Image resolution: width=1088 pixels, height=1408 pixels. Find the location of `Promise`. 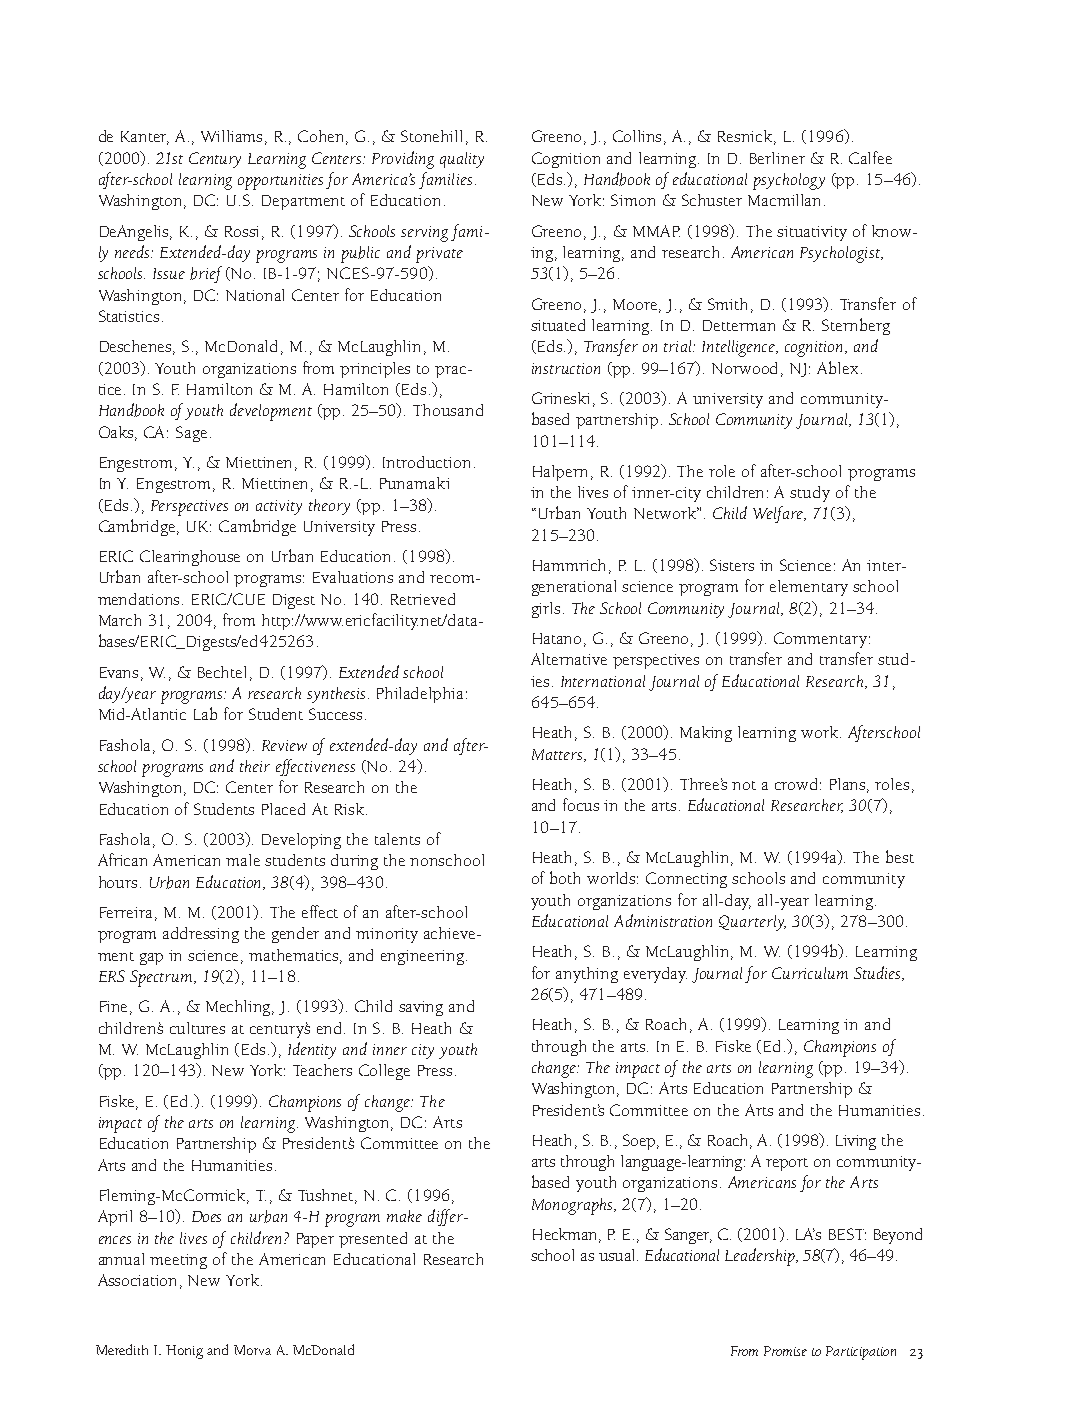

Promise is located at coordinates (785, 1351).
